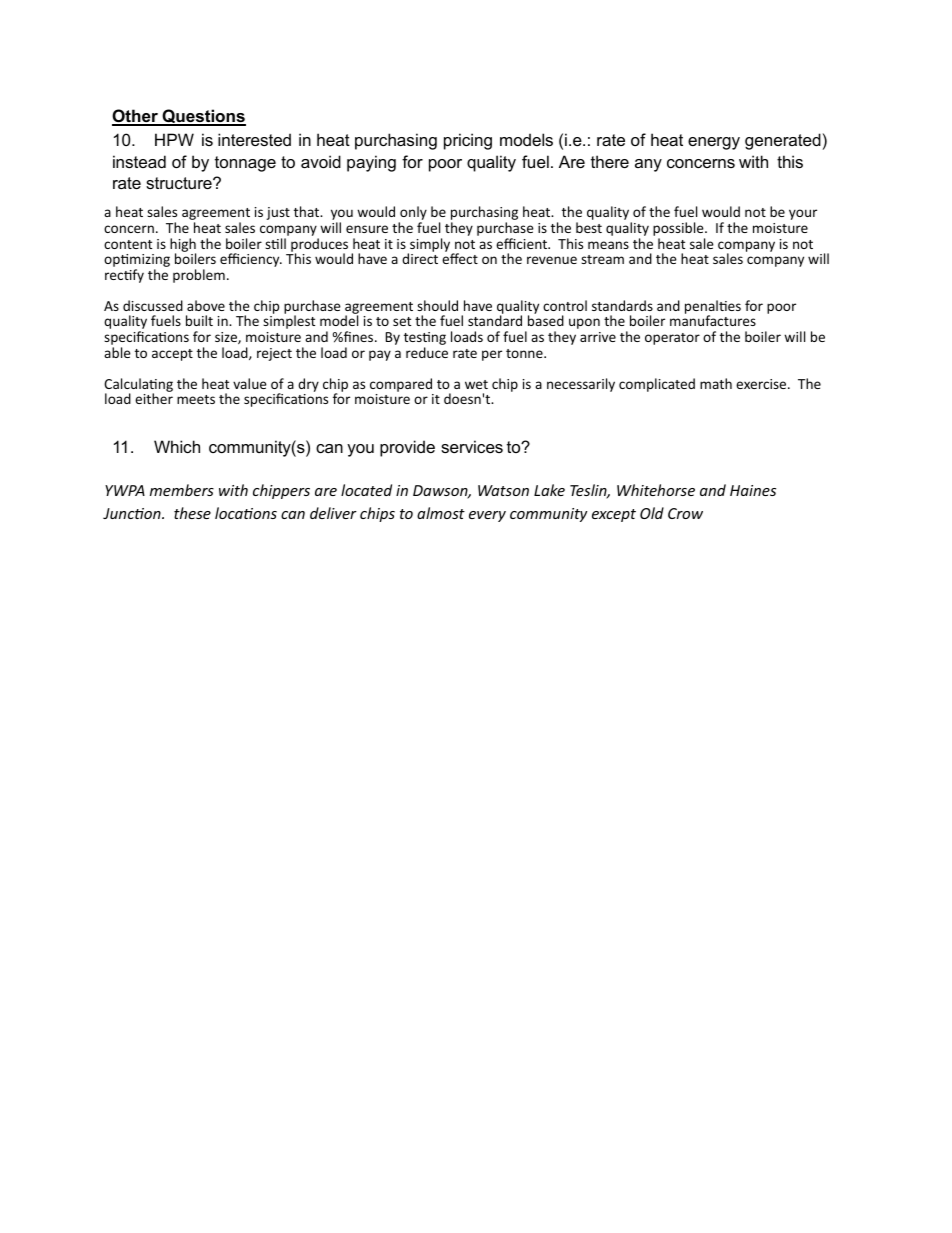 The height and width of the screenshot is (1233, 952). What do you see at coordinates (203, 117) in the screenshot?
I see `Questions` at bounding box center [203, 117].
